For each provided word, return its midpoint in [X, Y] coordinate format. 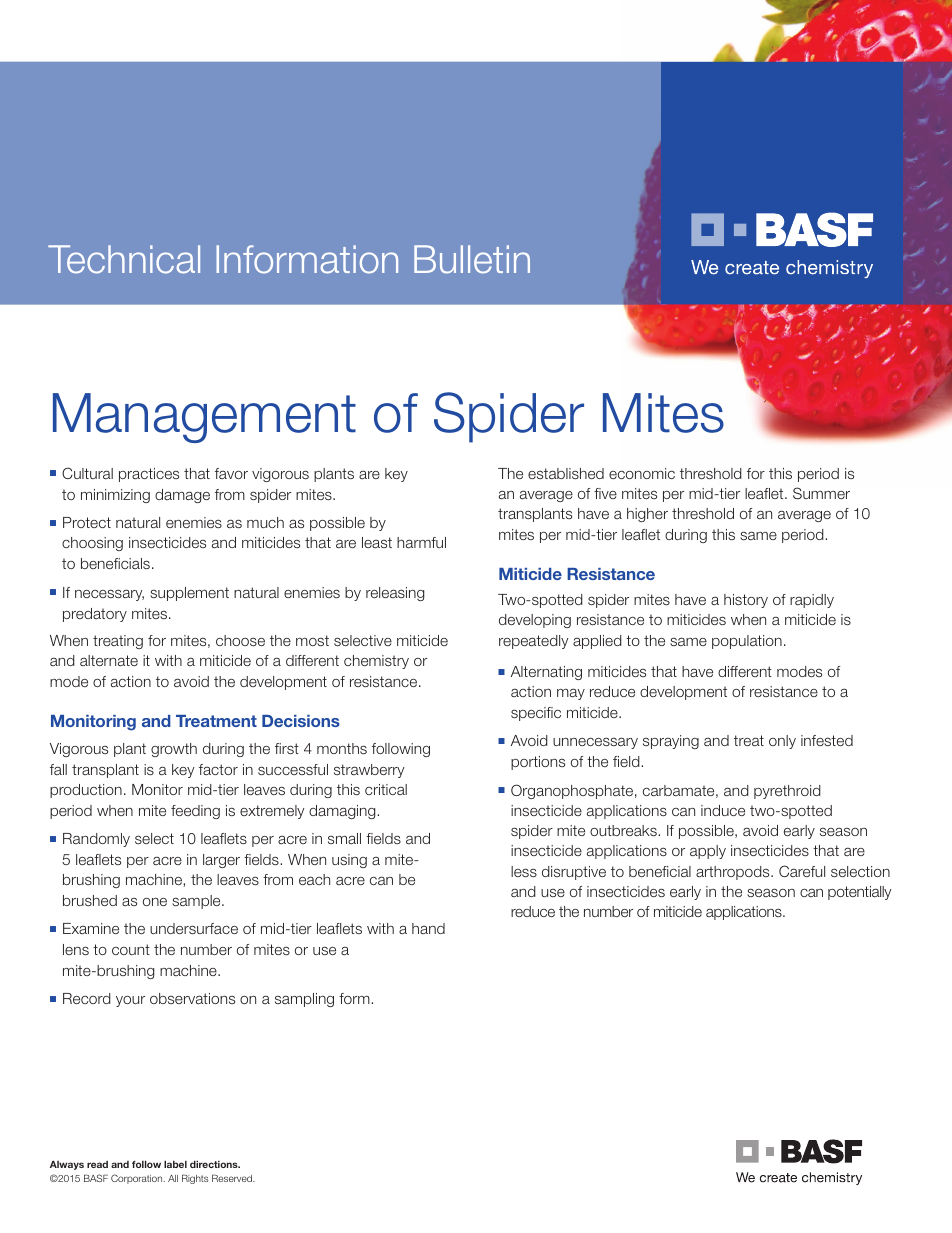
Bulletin [472, 259]
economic [642, 473]
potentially [859, 893]
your [130, 1001]
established [566, 473]
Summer [821, 493]
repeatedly [534, 642]
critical [386, 789]
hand [428, 928]
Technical [124, 259]
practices [149, 475]
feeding [195, 812]
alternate [109, 660]
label [175, 1164]
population [747, 642]
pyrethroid [787, 792]
